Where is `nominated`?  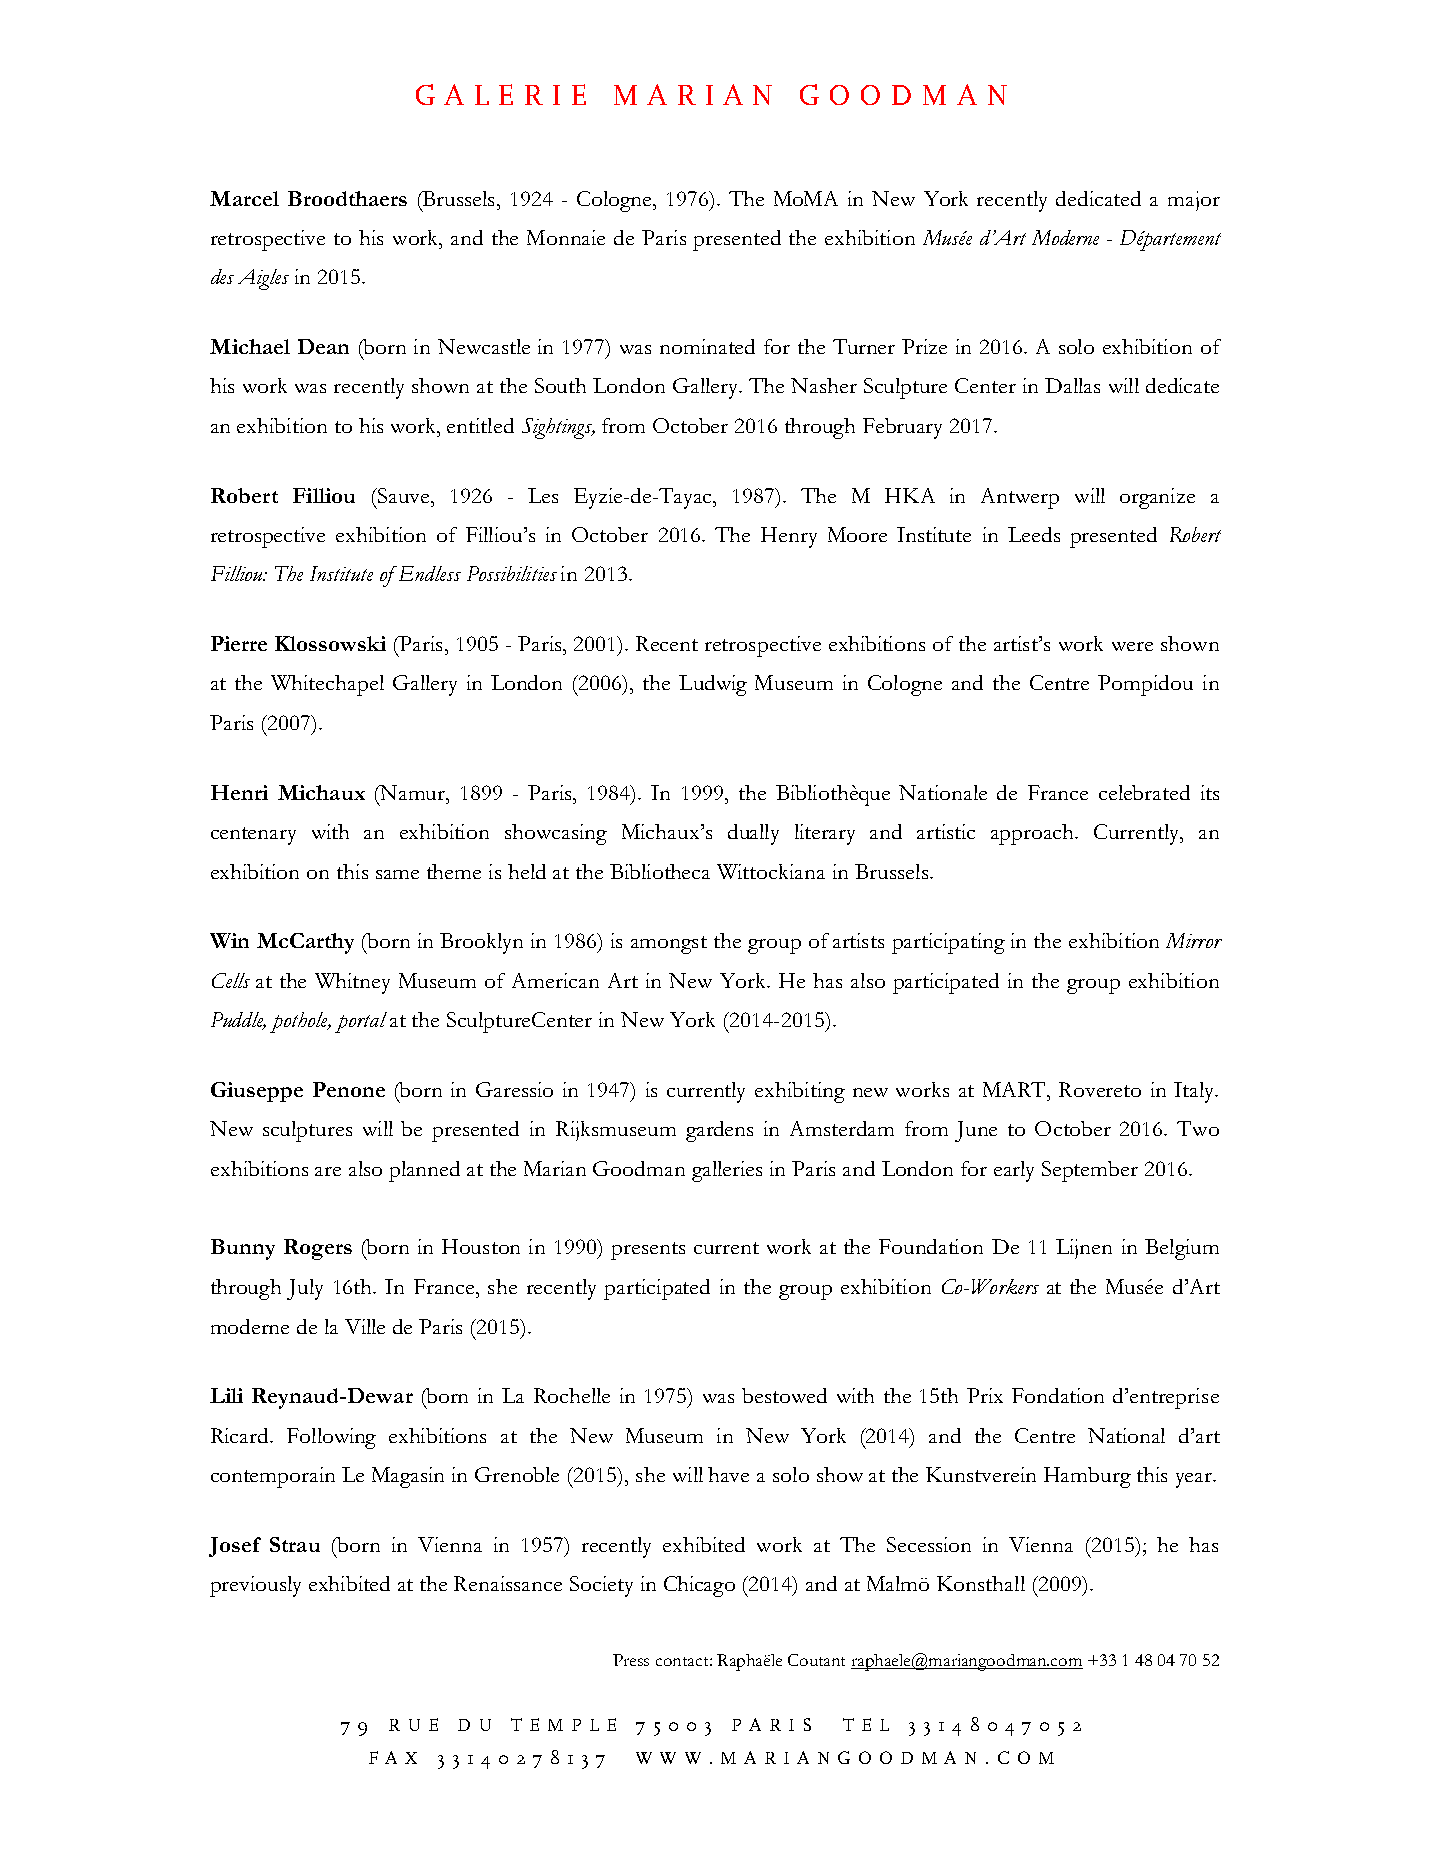
nominated is located at coordinates (707, 346).
